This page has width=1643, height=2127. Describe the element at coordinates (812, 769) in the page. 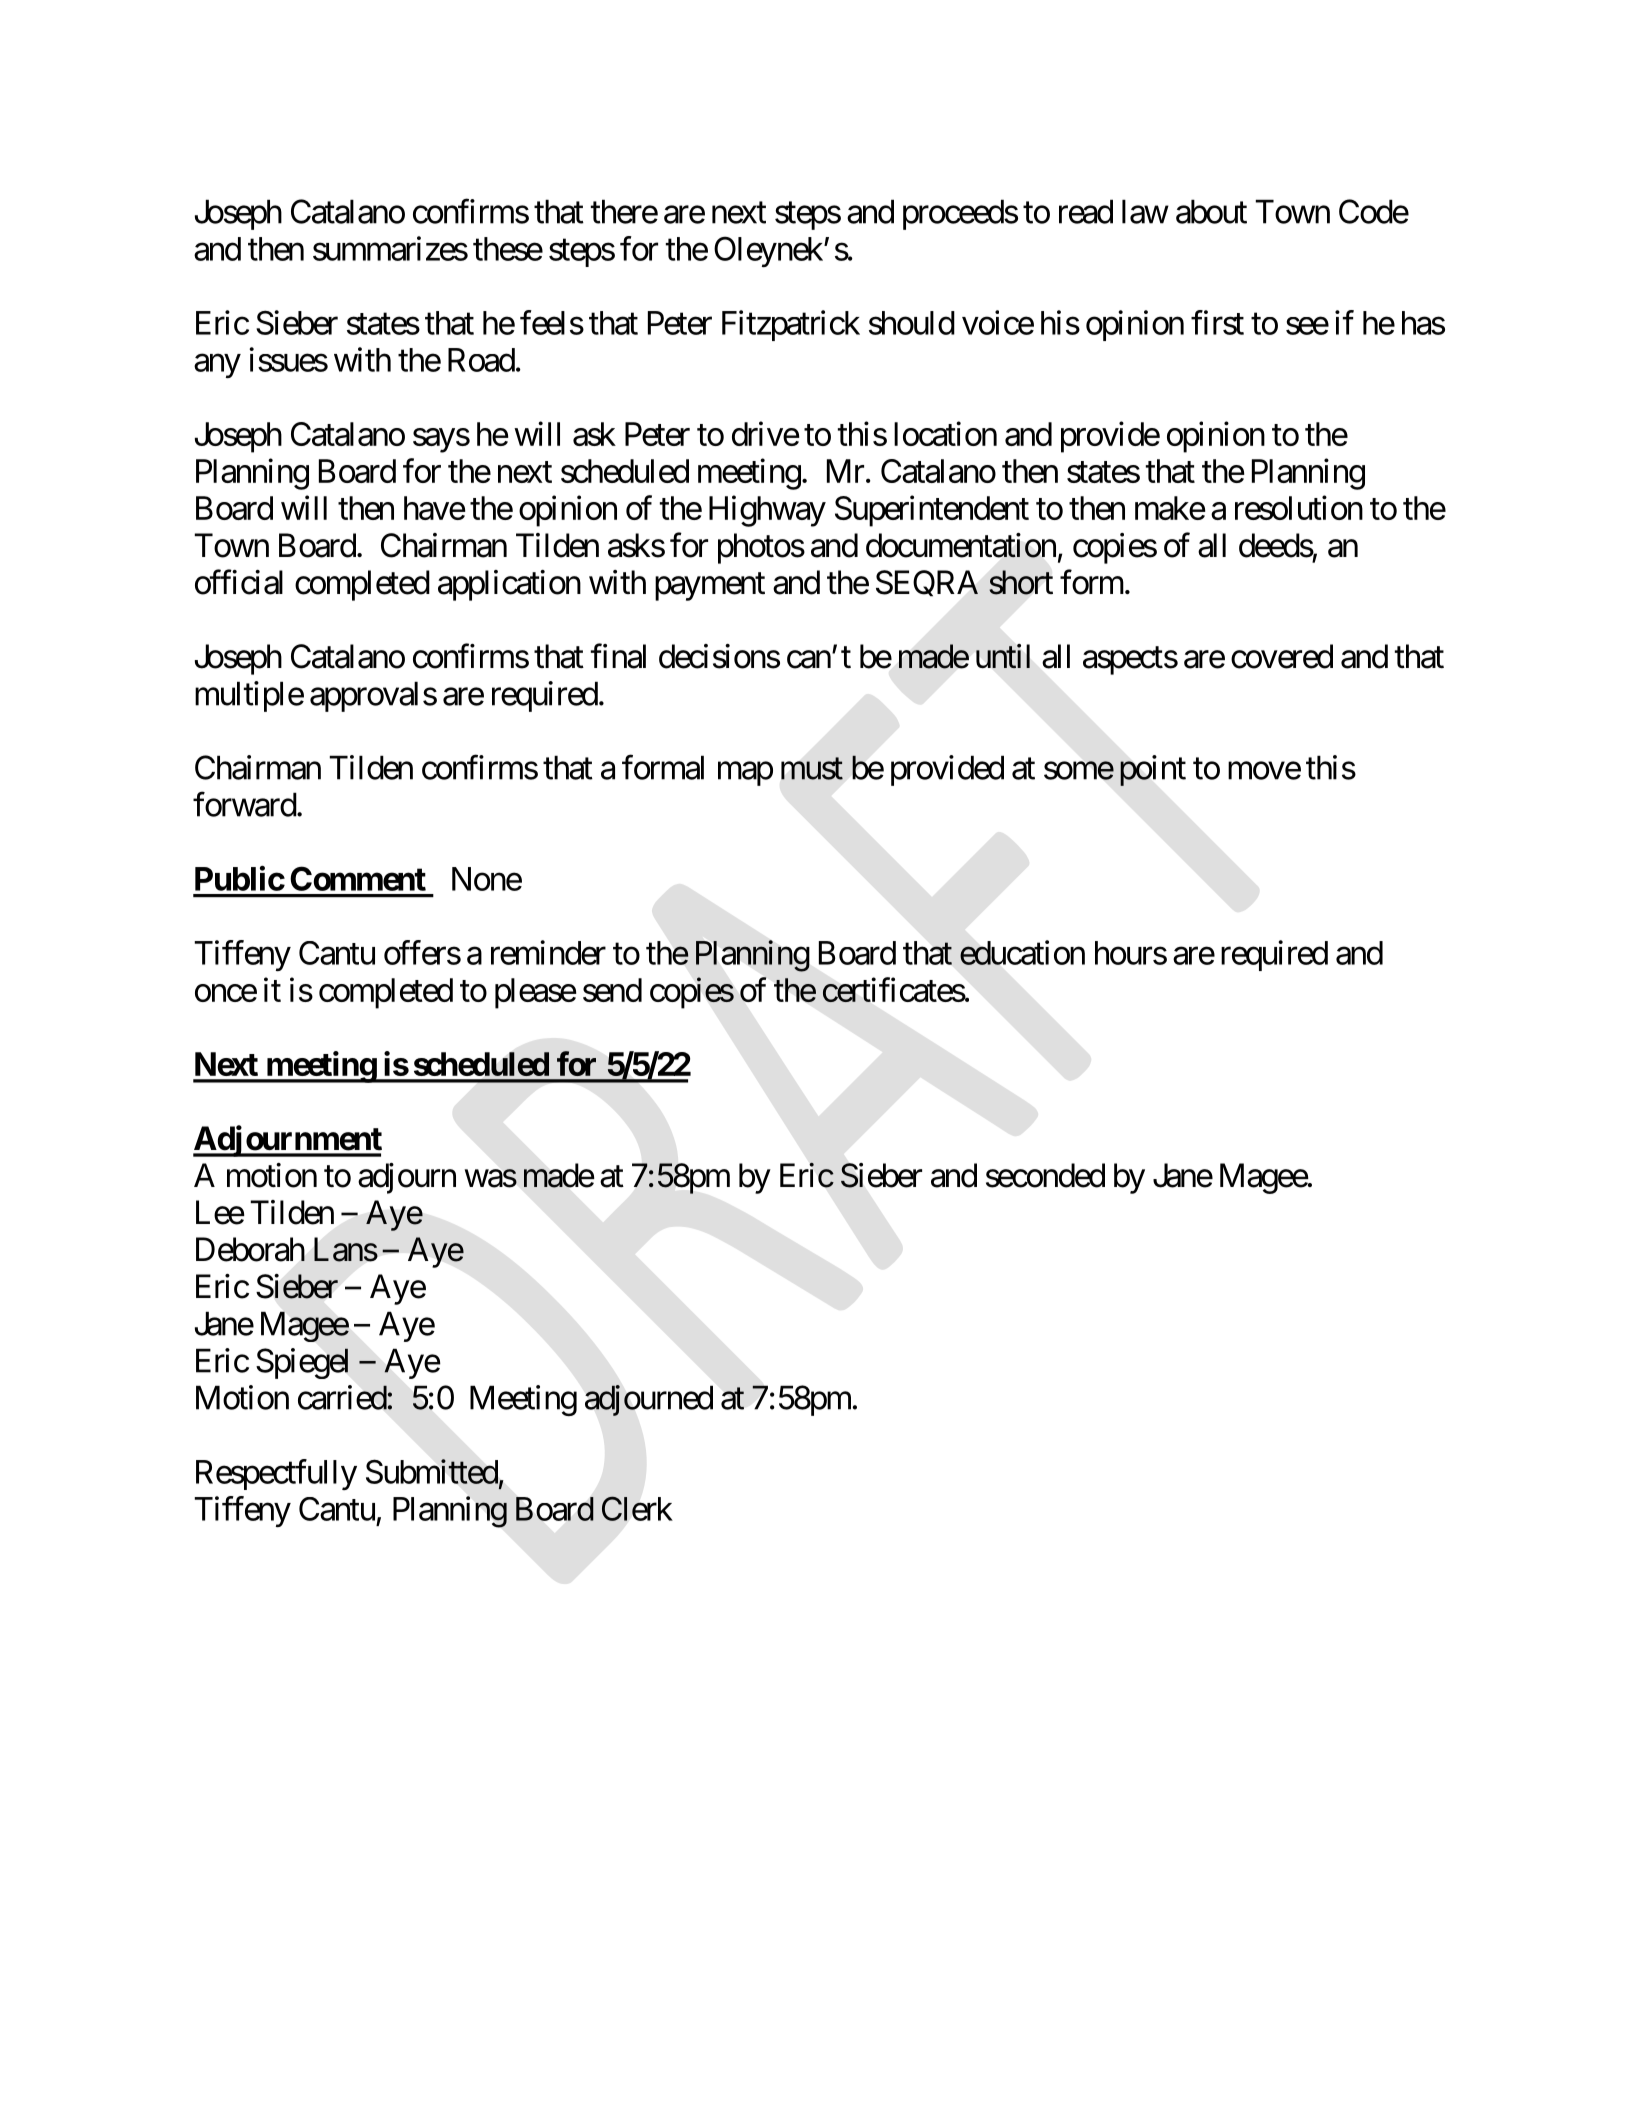

I see `must` at that location.
